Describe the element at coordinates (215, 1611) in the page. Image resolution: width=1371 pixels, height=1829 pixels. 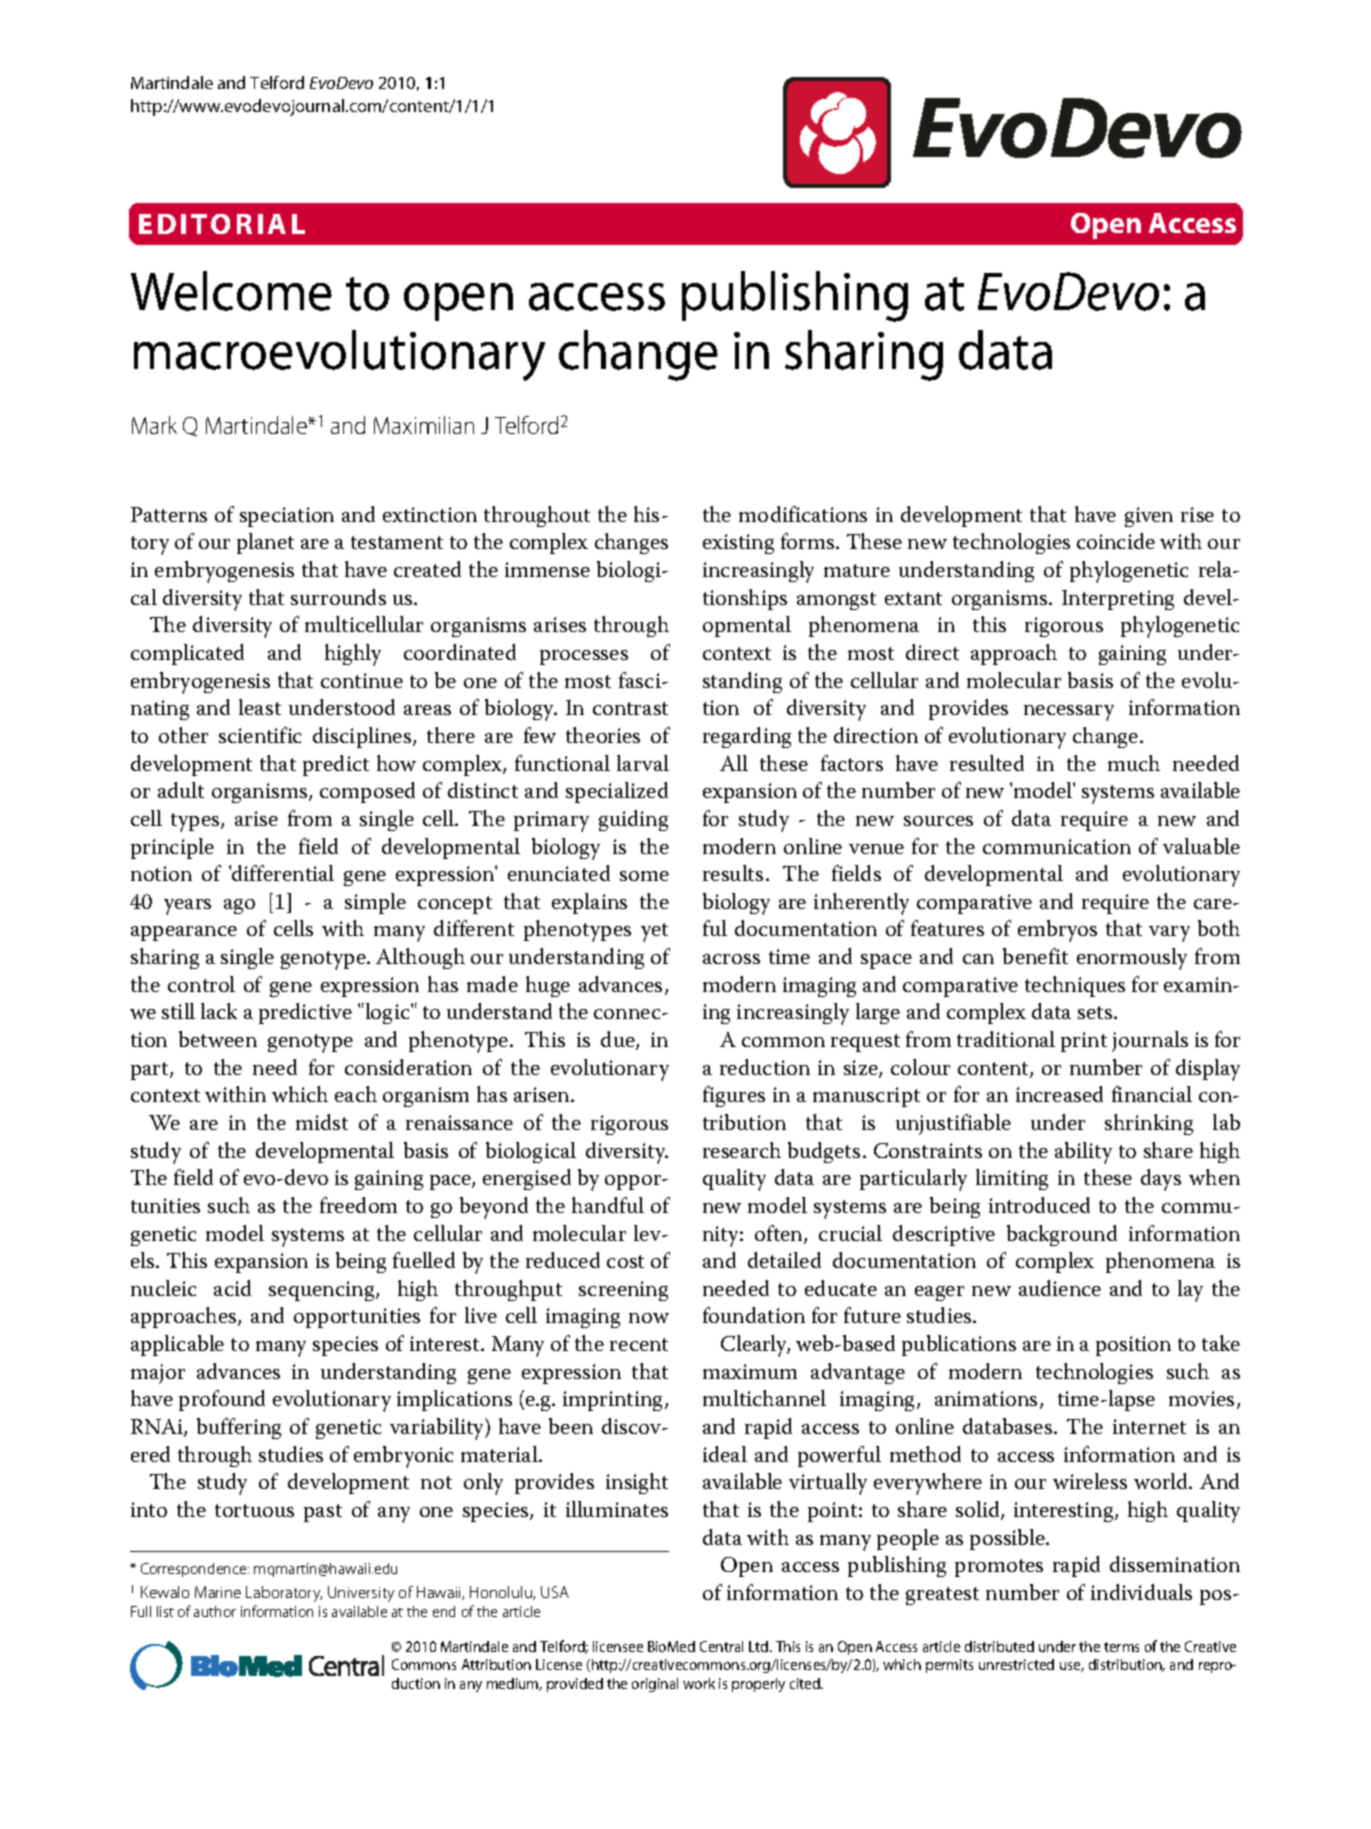
I see `author` at that location.
